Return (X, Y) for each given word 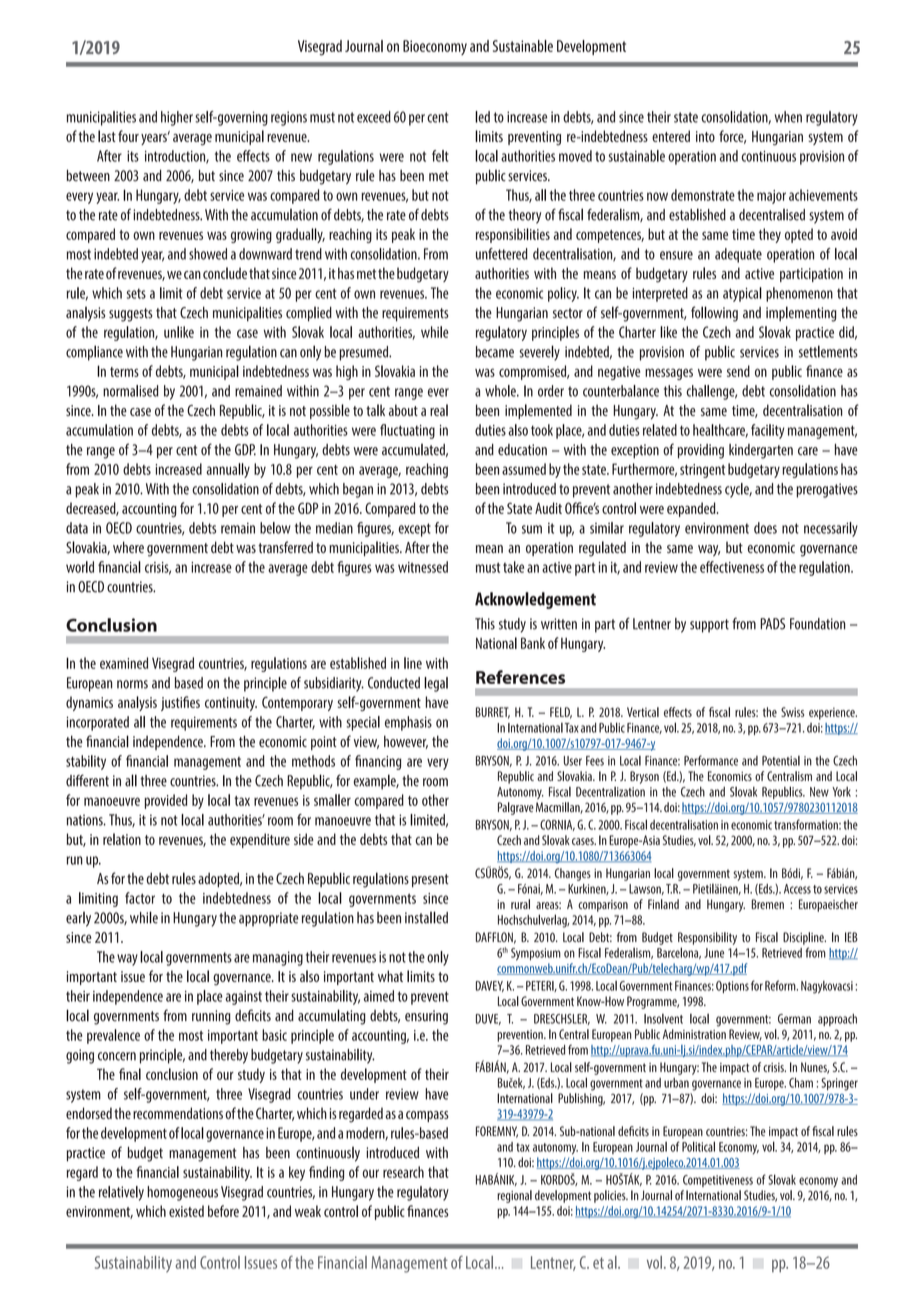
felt (440, 156)
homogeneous (182, 1193)
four (128, 136)
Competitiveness (718, 1181)
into (705, 136)
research (403, 1172)
